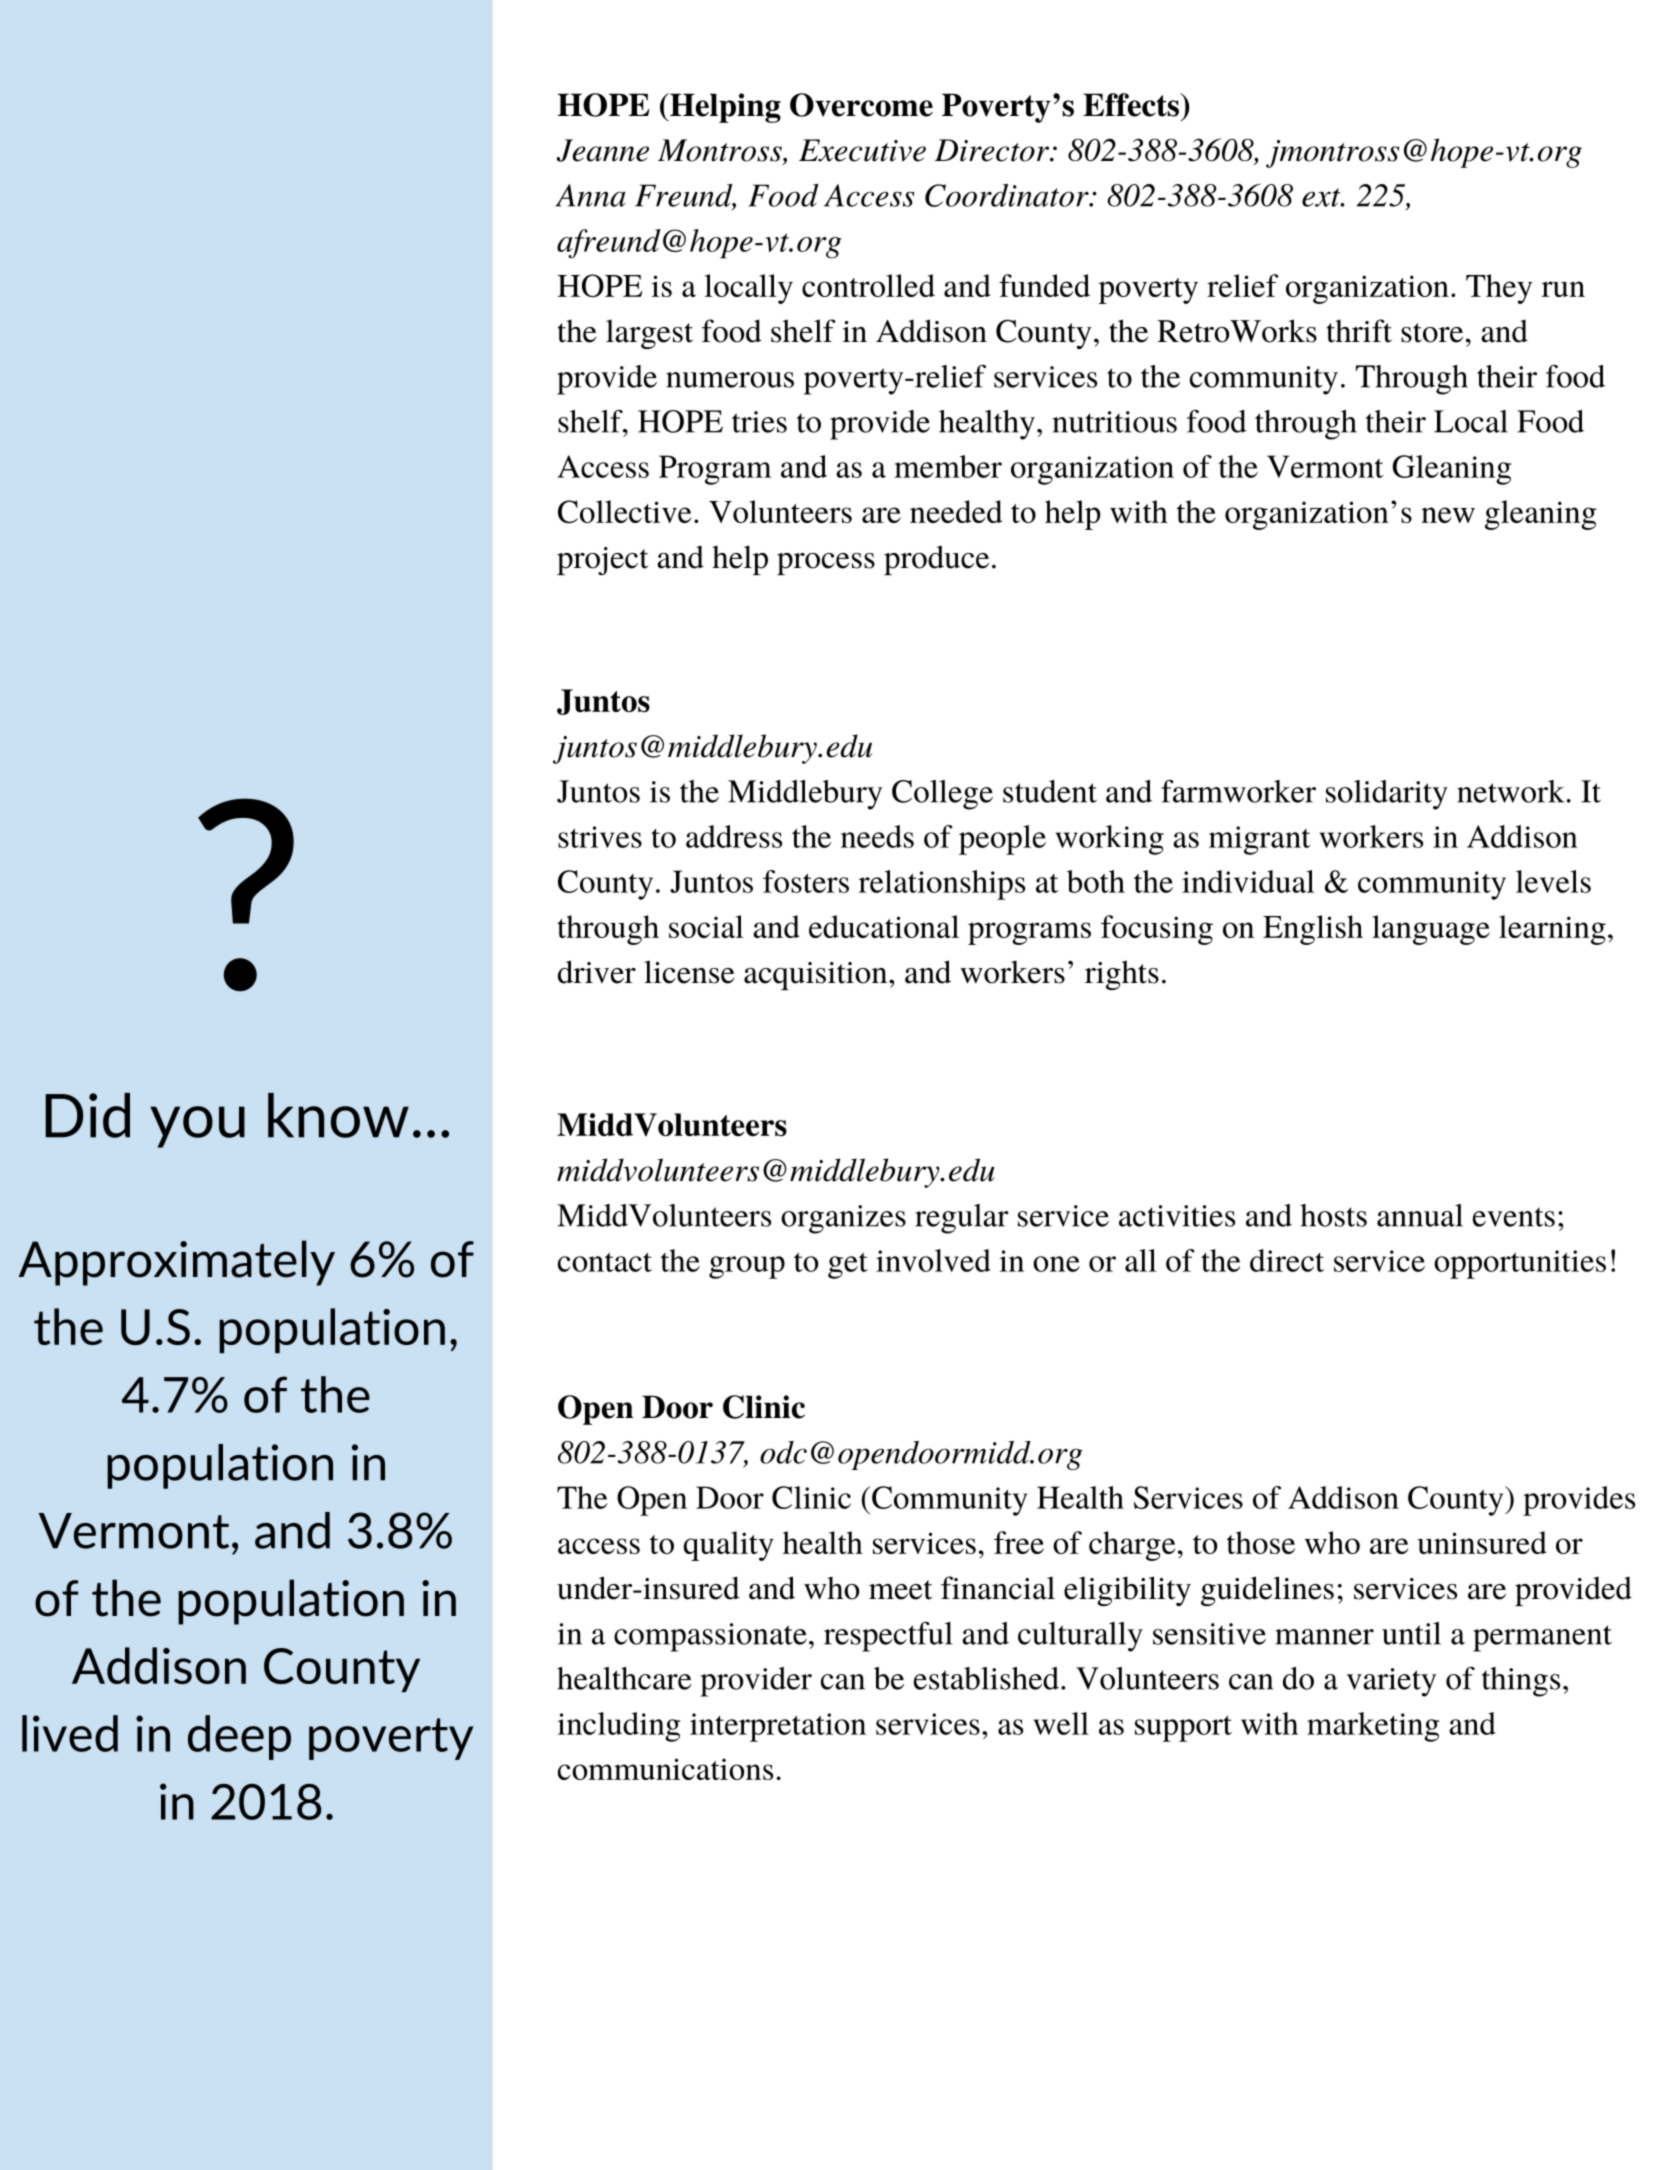 The width and height of the screenshot is (1677, 2170). What do you see at coordinates (843, 1219) in the screenshot?
I see `organizes` at bounding box center [843, 1219].
